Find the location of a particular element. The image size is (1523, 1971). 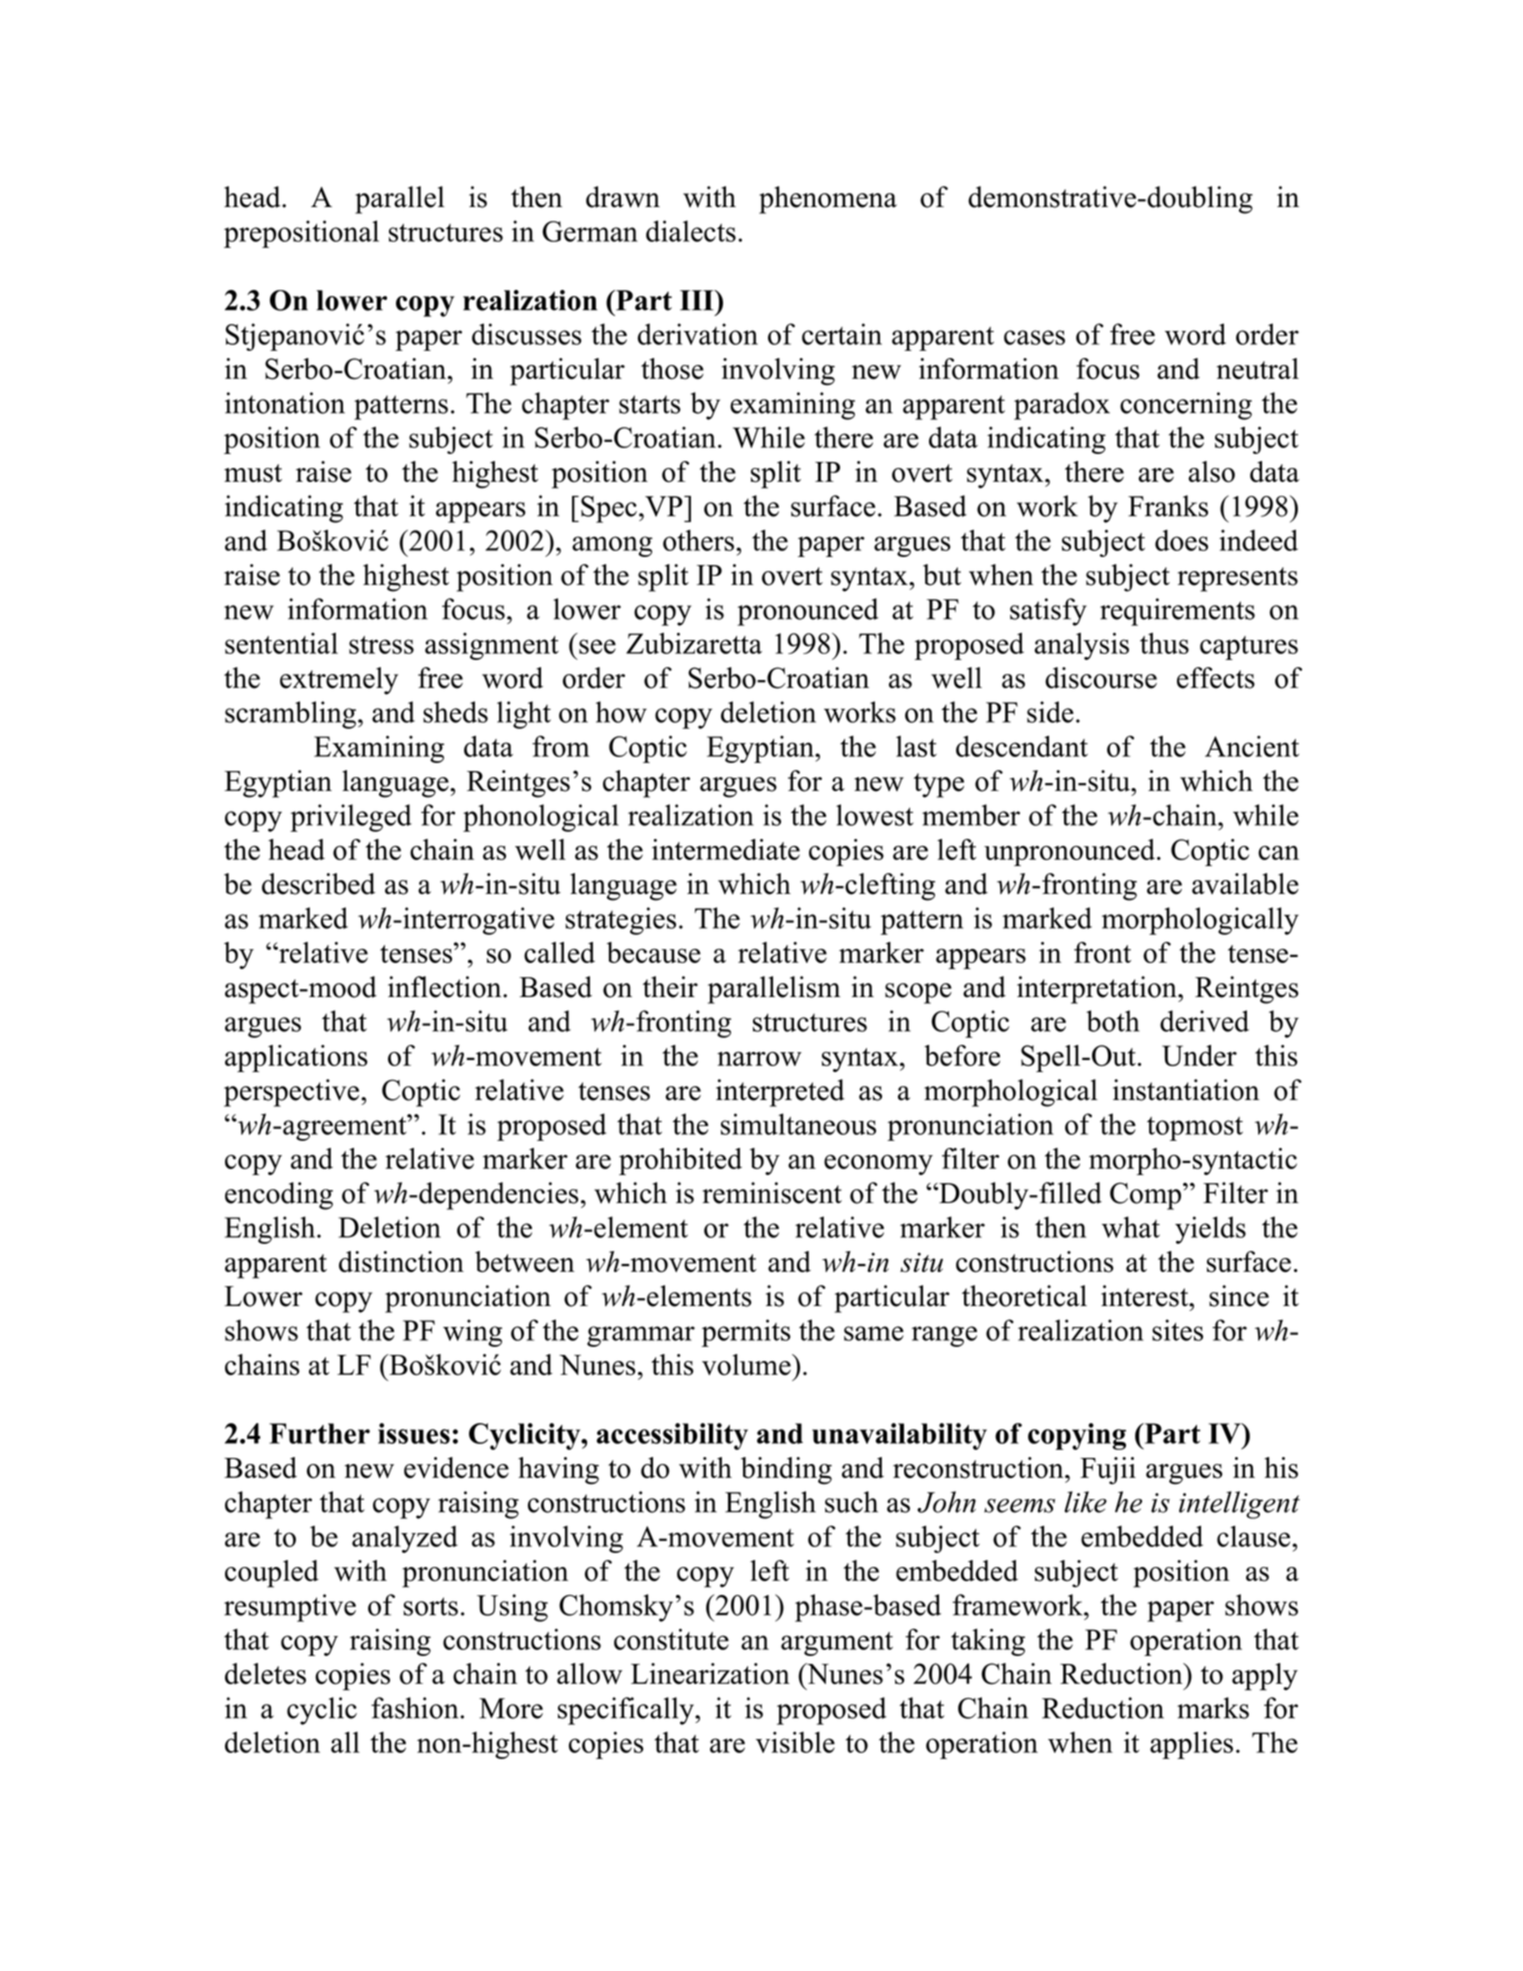

described is located at coordinates (318, 884).
